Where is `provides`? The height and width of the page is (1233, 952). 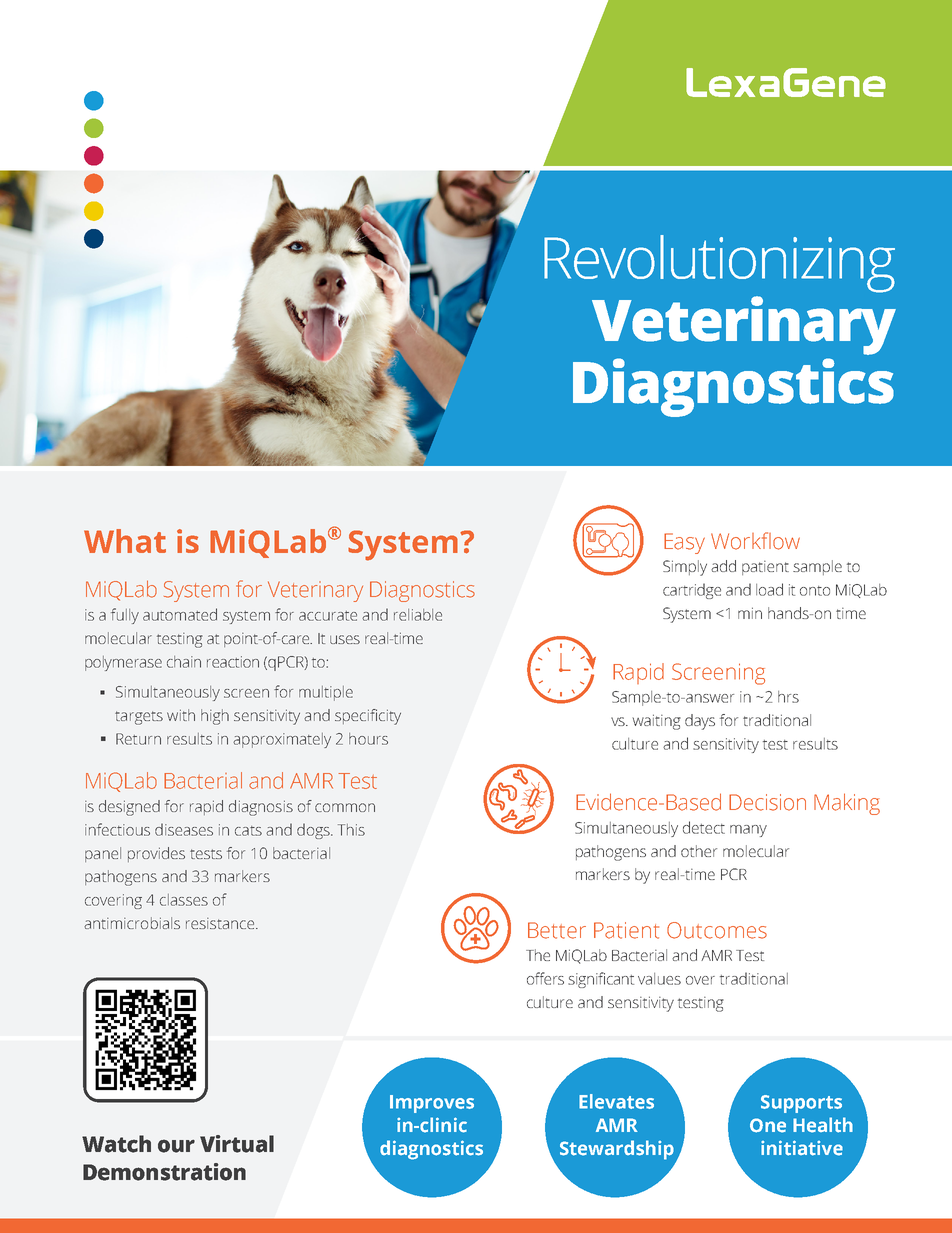 provides is located at coordinates (156, 854).
